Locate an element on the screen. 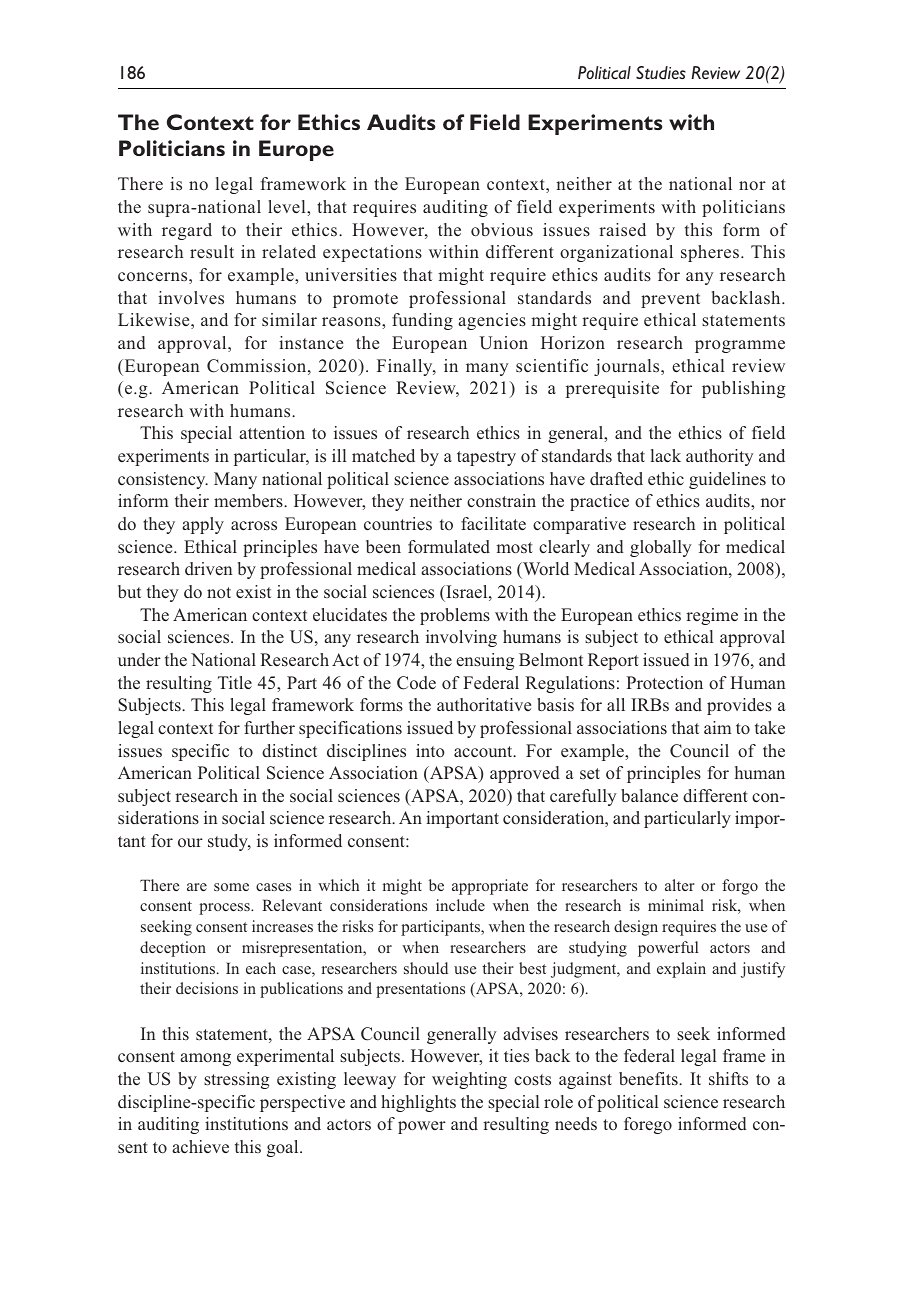  not is located at coordinates (219, 592).
